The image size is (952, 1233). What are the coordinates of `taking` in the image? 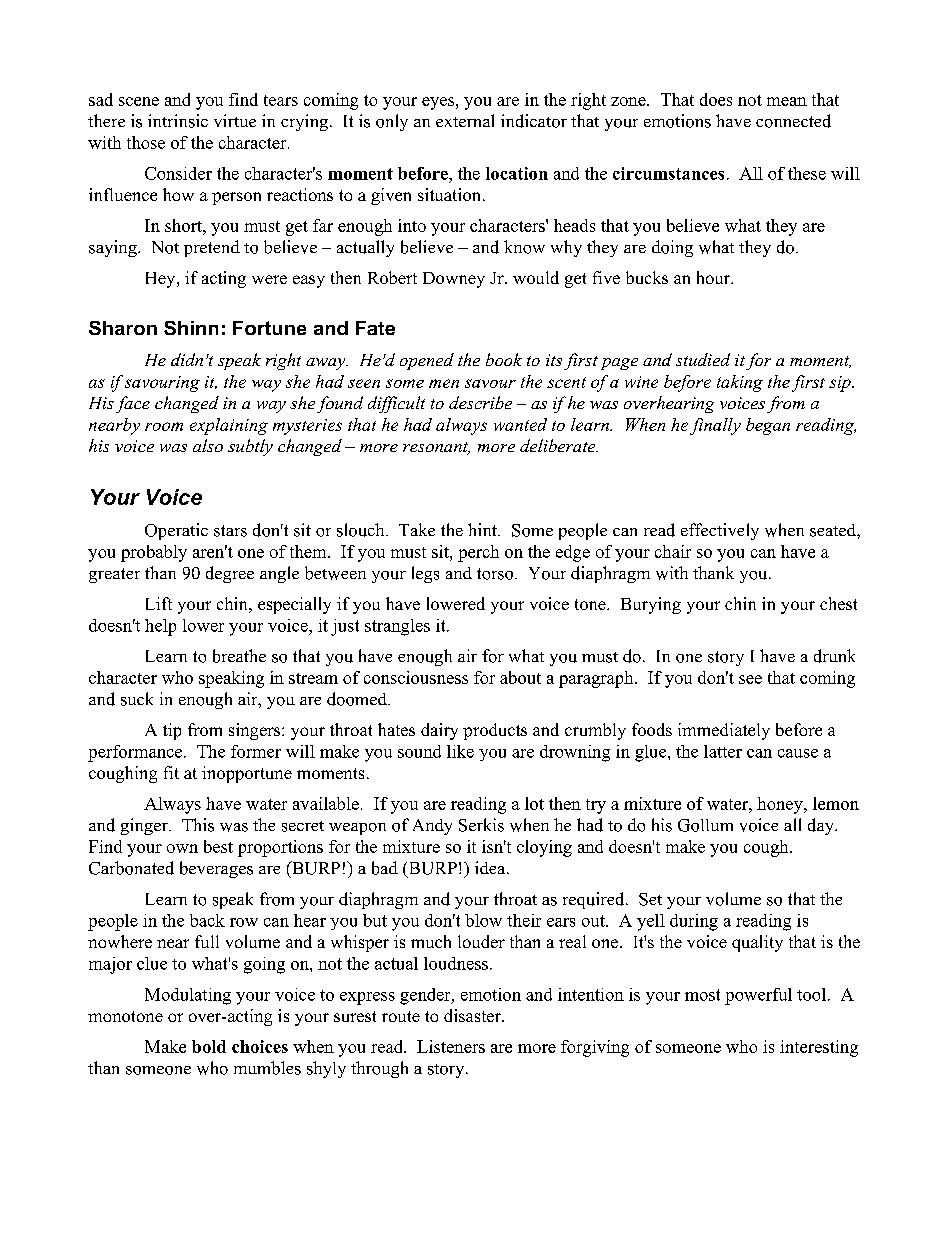 It's located at (740, 383).
